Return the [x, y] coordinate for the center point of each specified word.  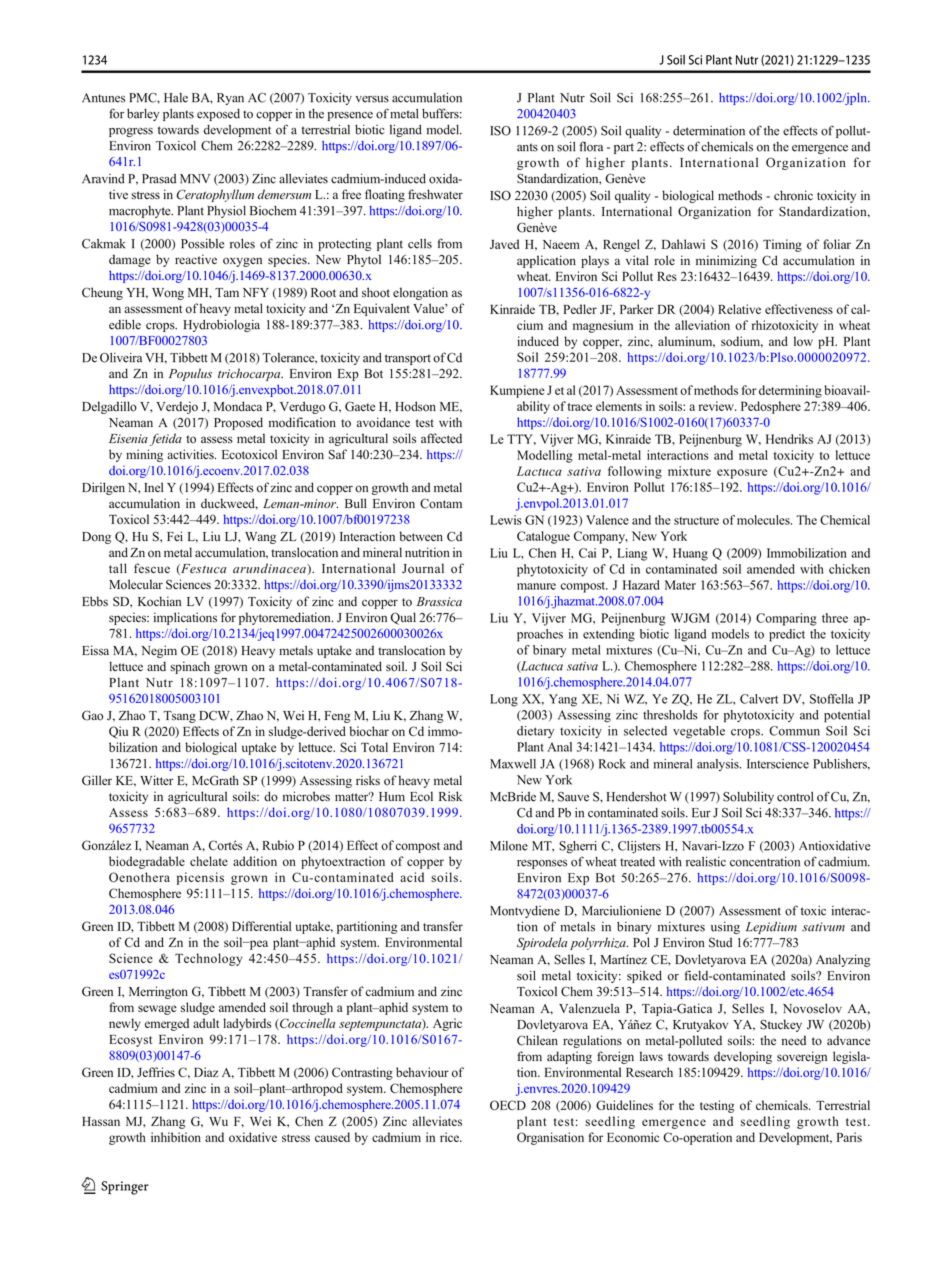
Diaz [206, 1072]
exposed [218, 115]
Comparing [786, 619]
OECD [508, 1105]
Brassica [439, 602]
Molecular [136, 584]
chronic [793, 195]
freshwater [435, 194]
